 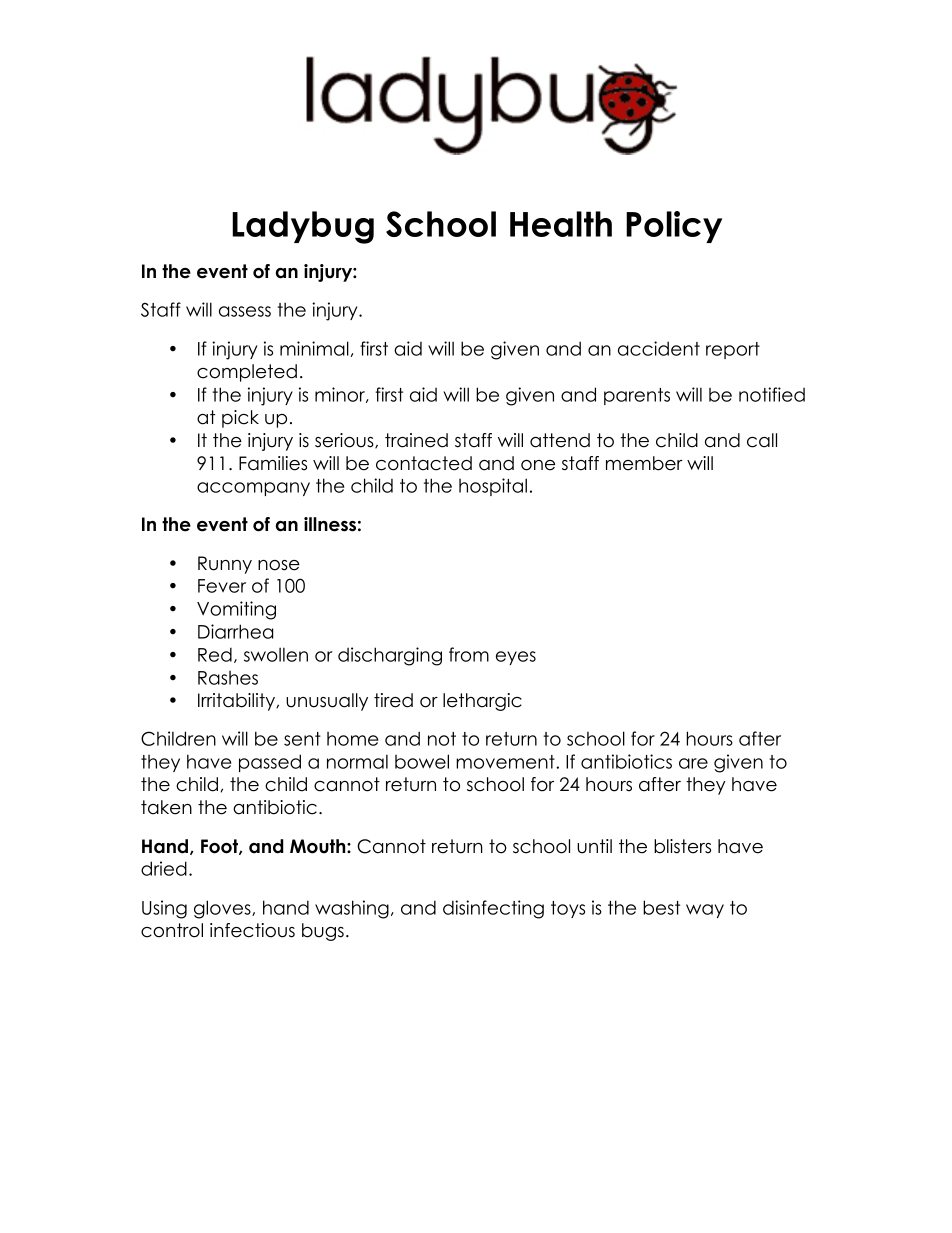 What do you see at coordinates (561, 224) in the screenshot?
I see `Health` at bounding box center [561, 224].
